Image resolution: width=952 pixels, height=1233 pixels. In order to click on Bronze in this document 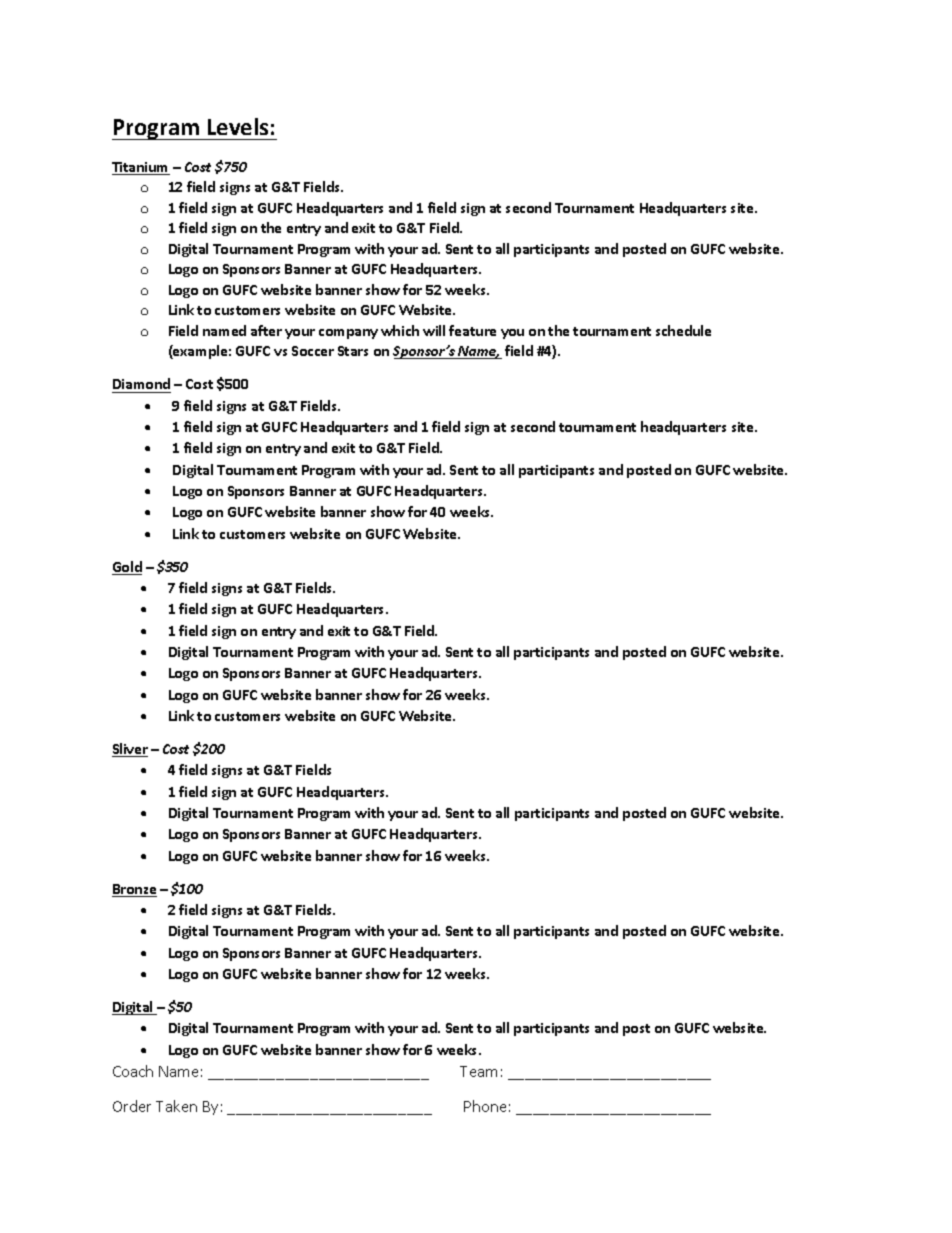, I will do `click(134, 890)`.
